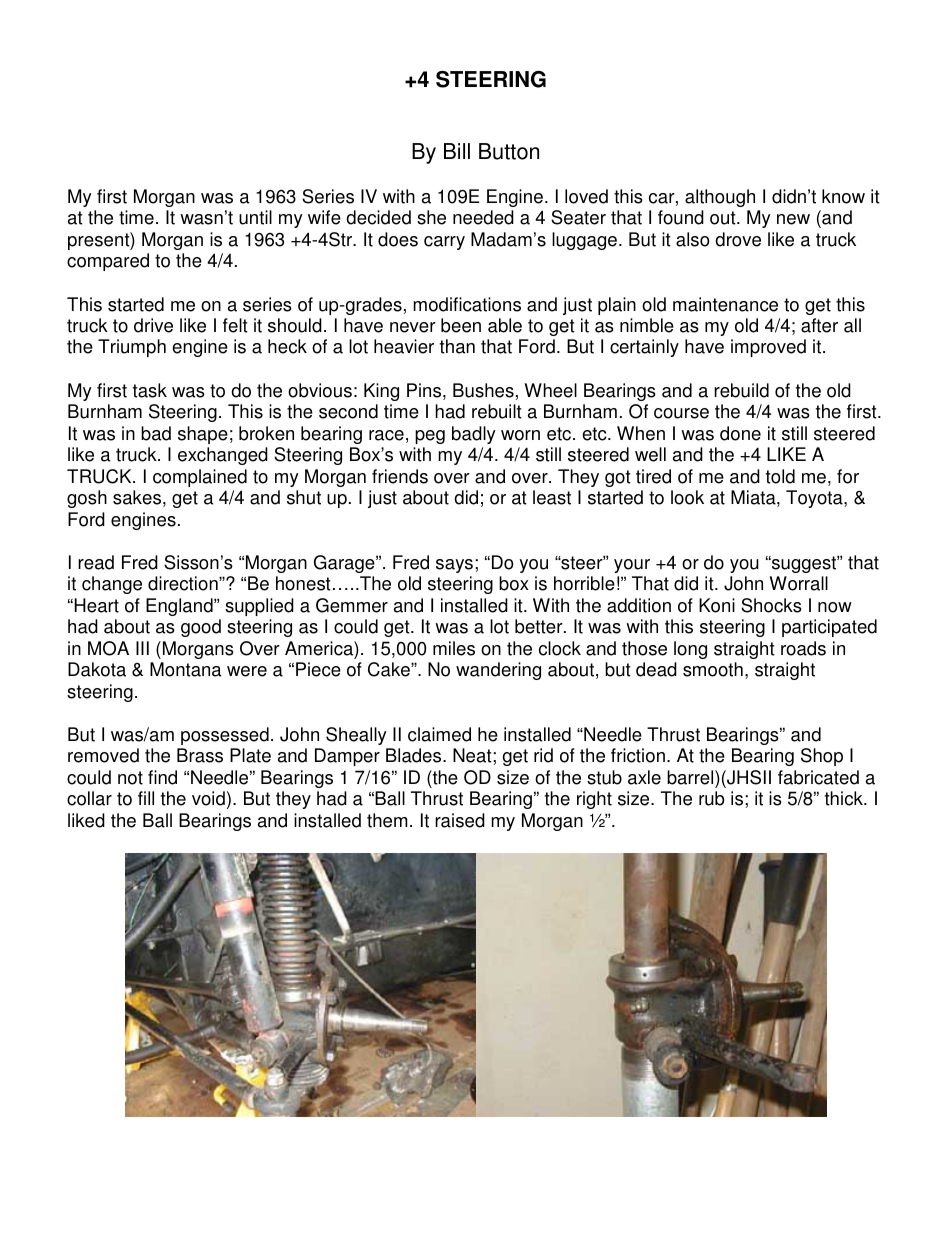 This page has height=1233, width=952. Describe the element at coordinates (208, 798) in the page. I see `void` at that location.
